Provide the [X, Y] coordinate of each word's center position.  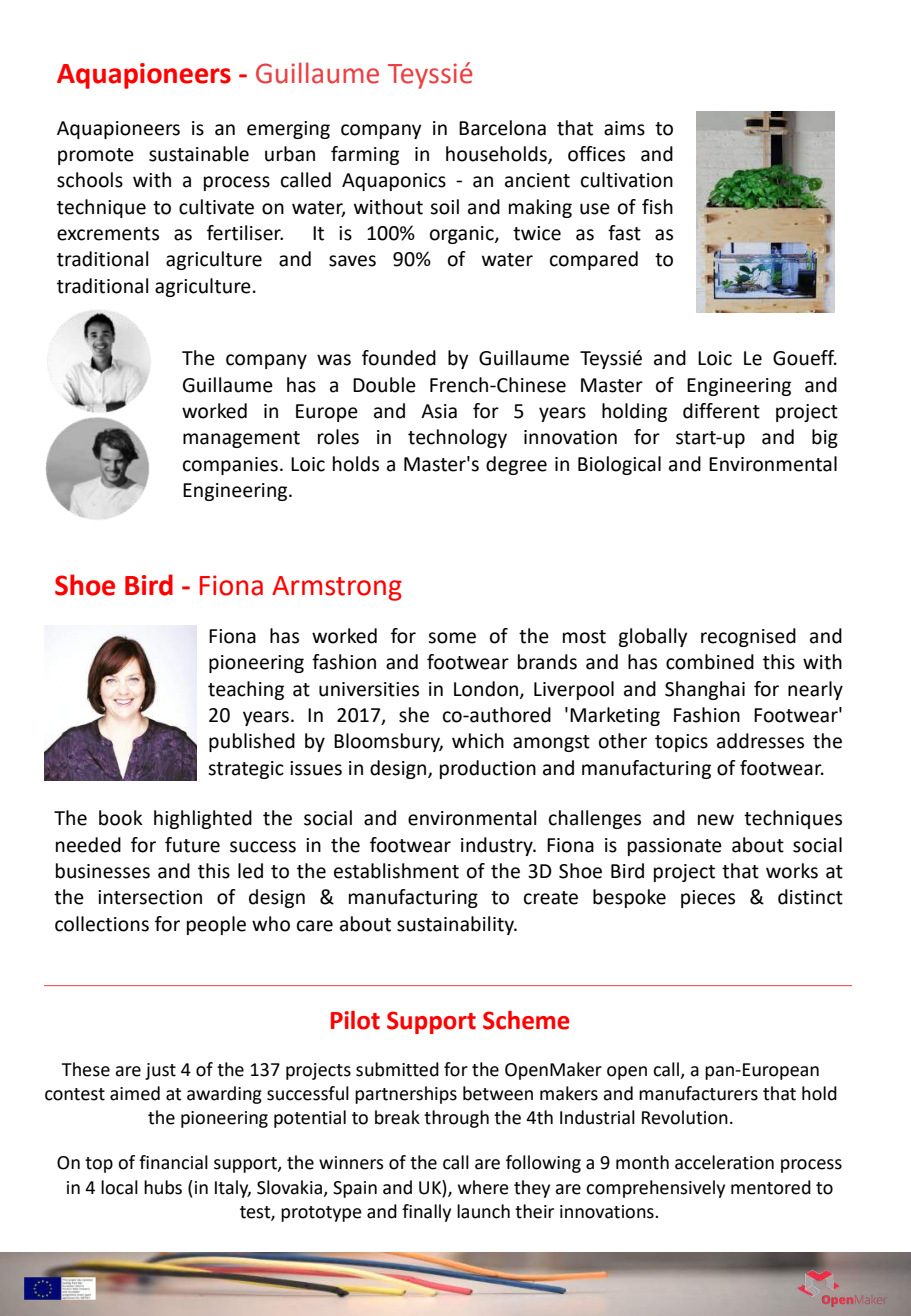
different [721, 411]
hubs [163, 1187]
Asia [439, 411]
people [216, 925]
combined [710, 662]
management [241, 439]
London [486, 689]
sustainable [199, 154]
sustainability [456, 925]
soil [444, 207]
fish [657, 207]
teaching [246, 690]
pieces [708, 899]
